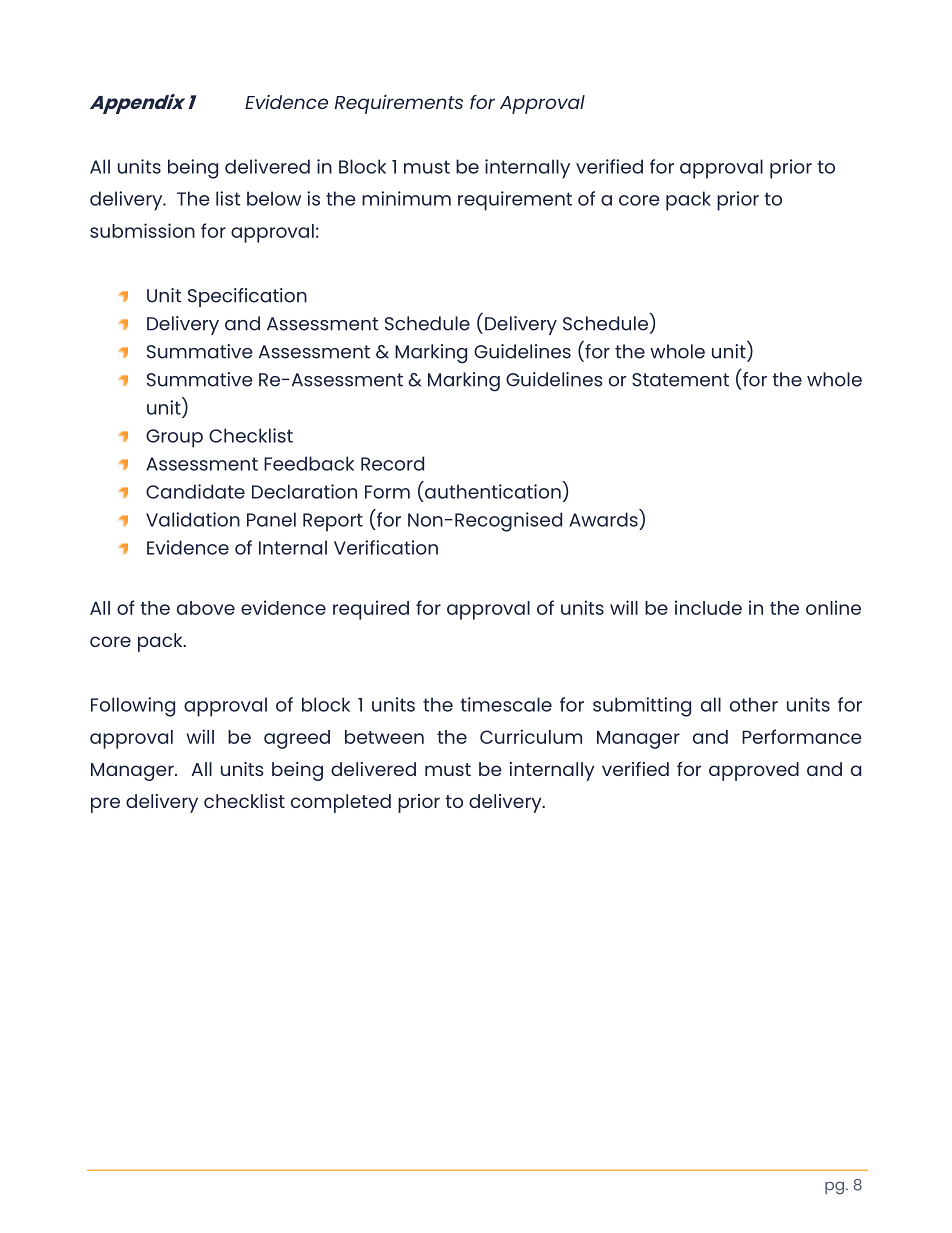 The width and height of the document is (952, 1233). I want to click on pre, so click(105, 805).
